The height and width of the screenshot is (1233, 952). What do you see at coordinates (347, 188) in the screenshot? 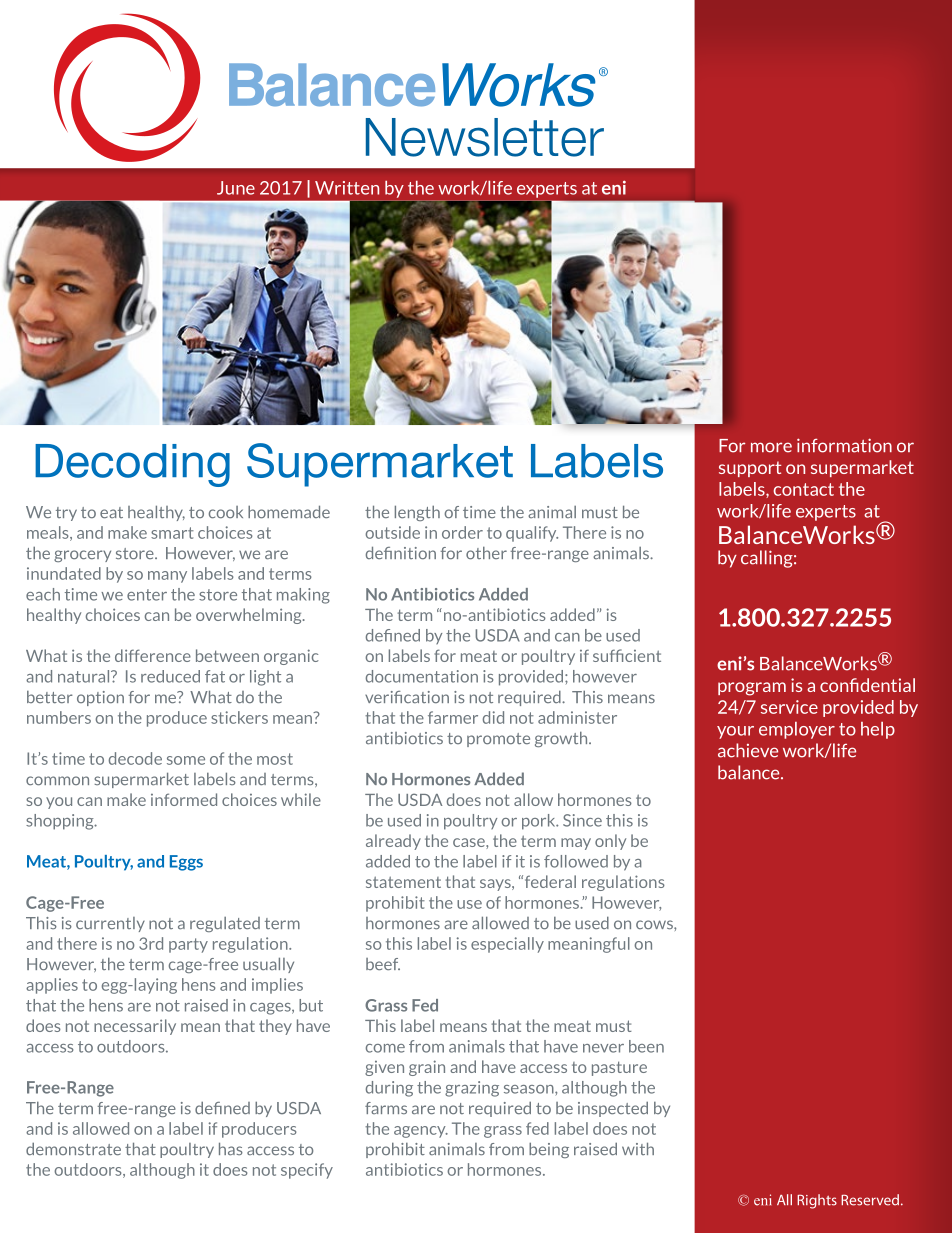
I see `Written` at bounding box center [347, 188].
